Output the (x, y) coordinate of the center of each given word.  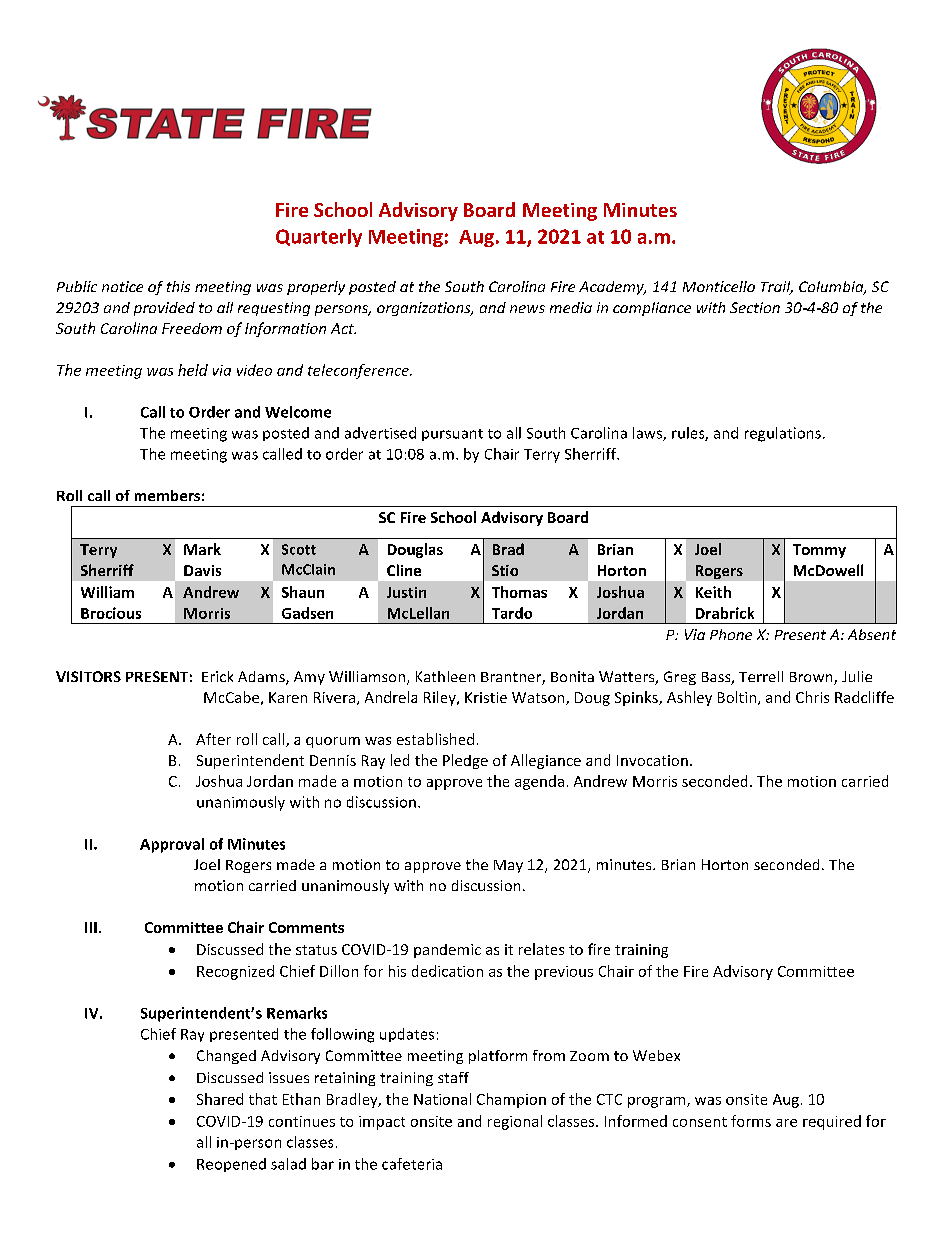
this (178, 286)
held (193, 370)
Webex (656, 1055)
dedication (447, 971)
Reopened (231, 1165)
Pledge (465, 761)
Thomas (519, 592)
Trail (777, 288)
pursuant (452, 435)
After (213, 739)
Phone (731, 634)
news (527, 309)
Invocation (652, 760)
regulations (783, 434)
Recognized (235, 972)
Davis (202, 570)
